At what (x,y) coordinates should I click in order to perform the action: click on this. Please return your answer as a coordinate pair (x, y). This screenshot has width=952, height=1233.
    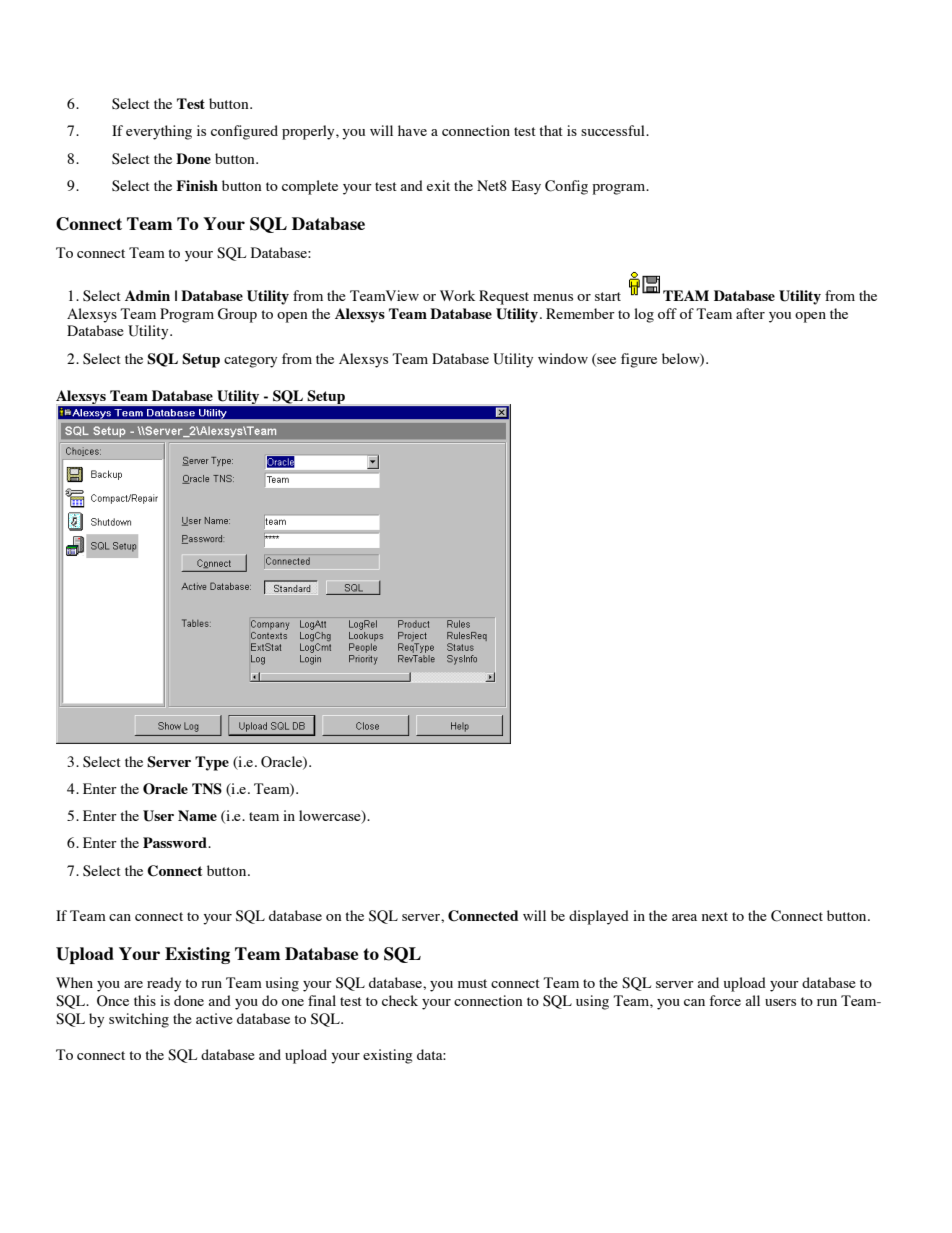
    Looking at the image, I should click on (145, 1000).
